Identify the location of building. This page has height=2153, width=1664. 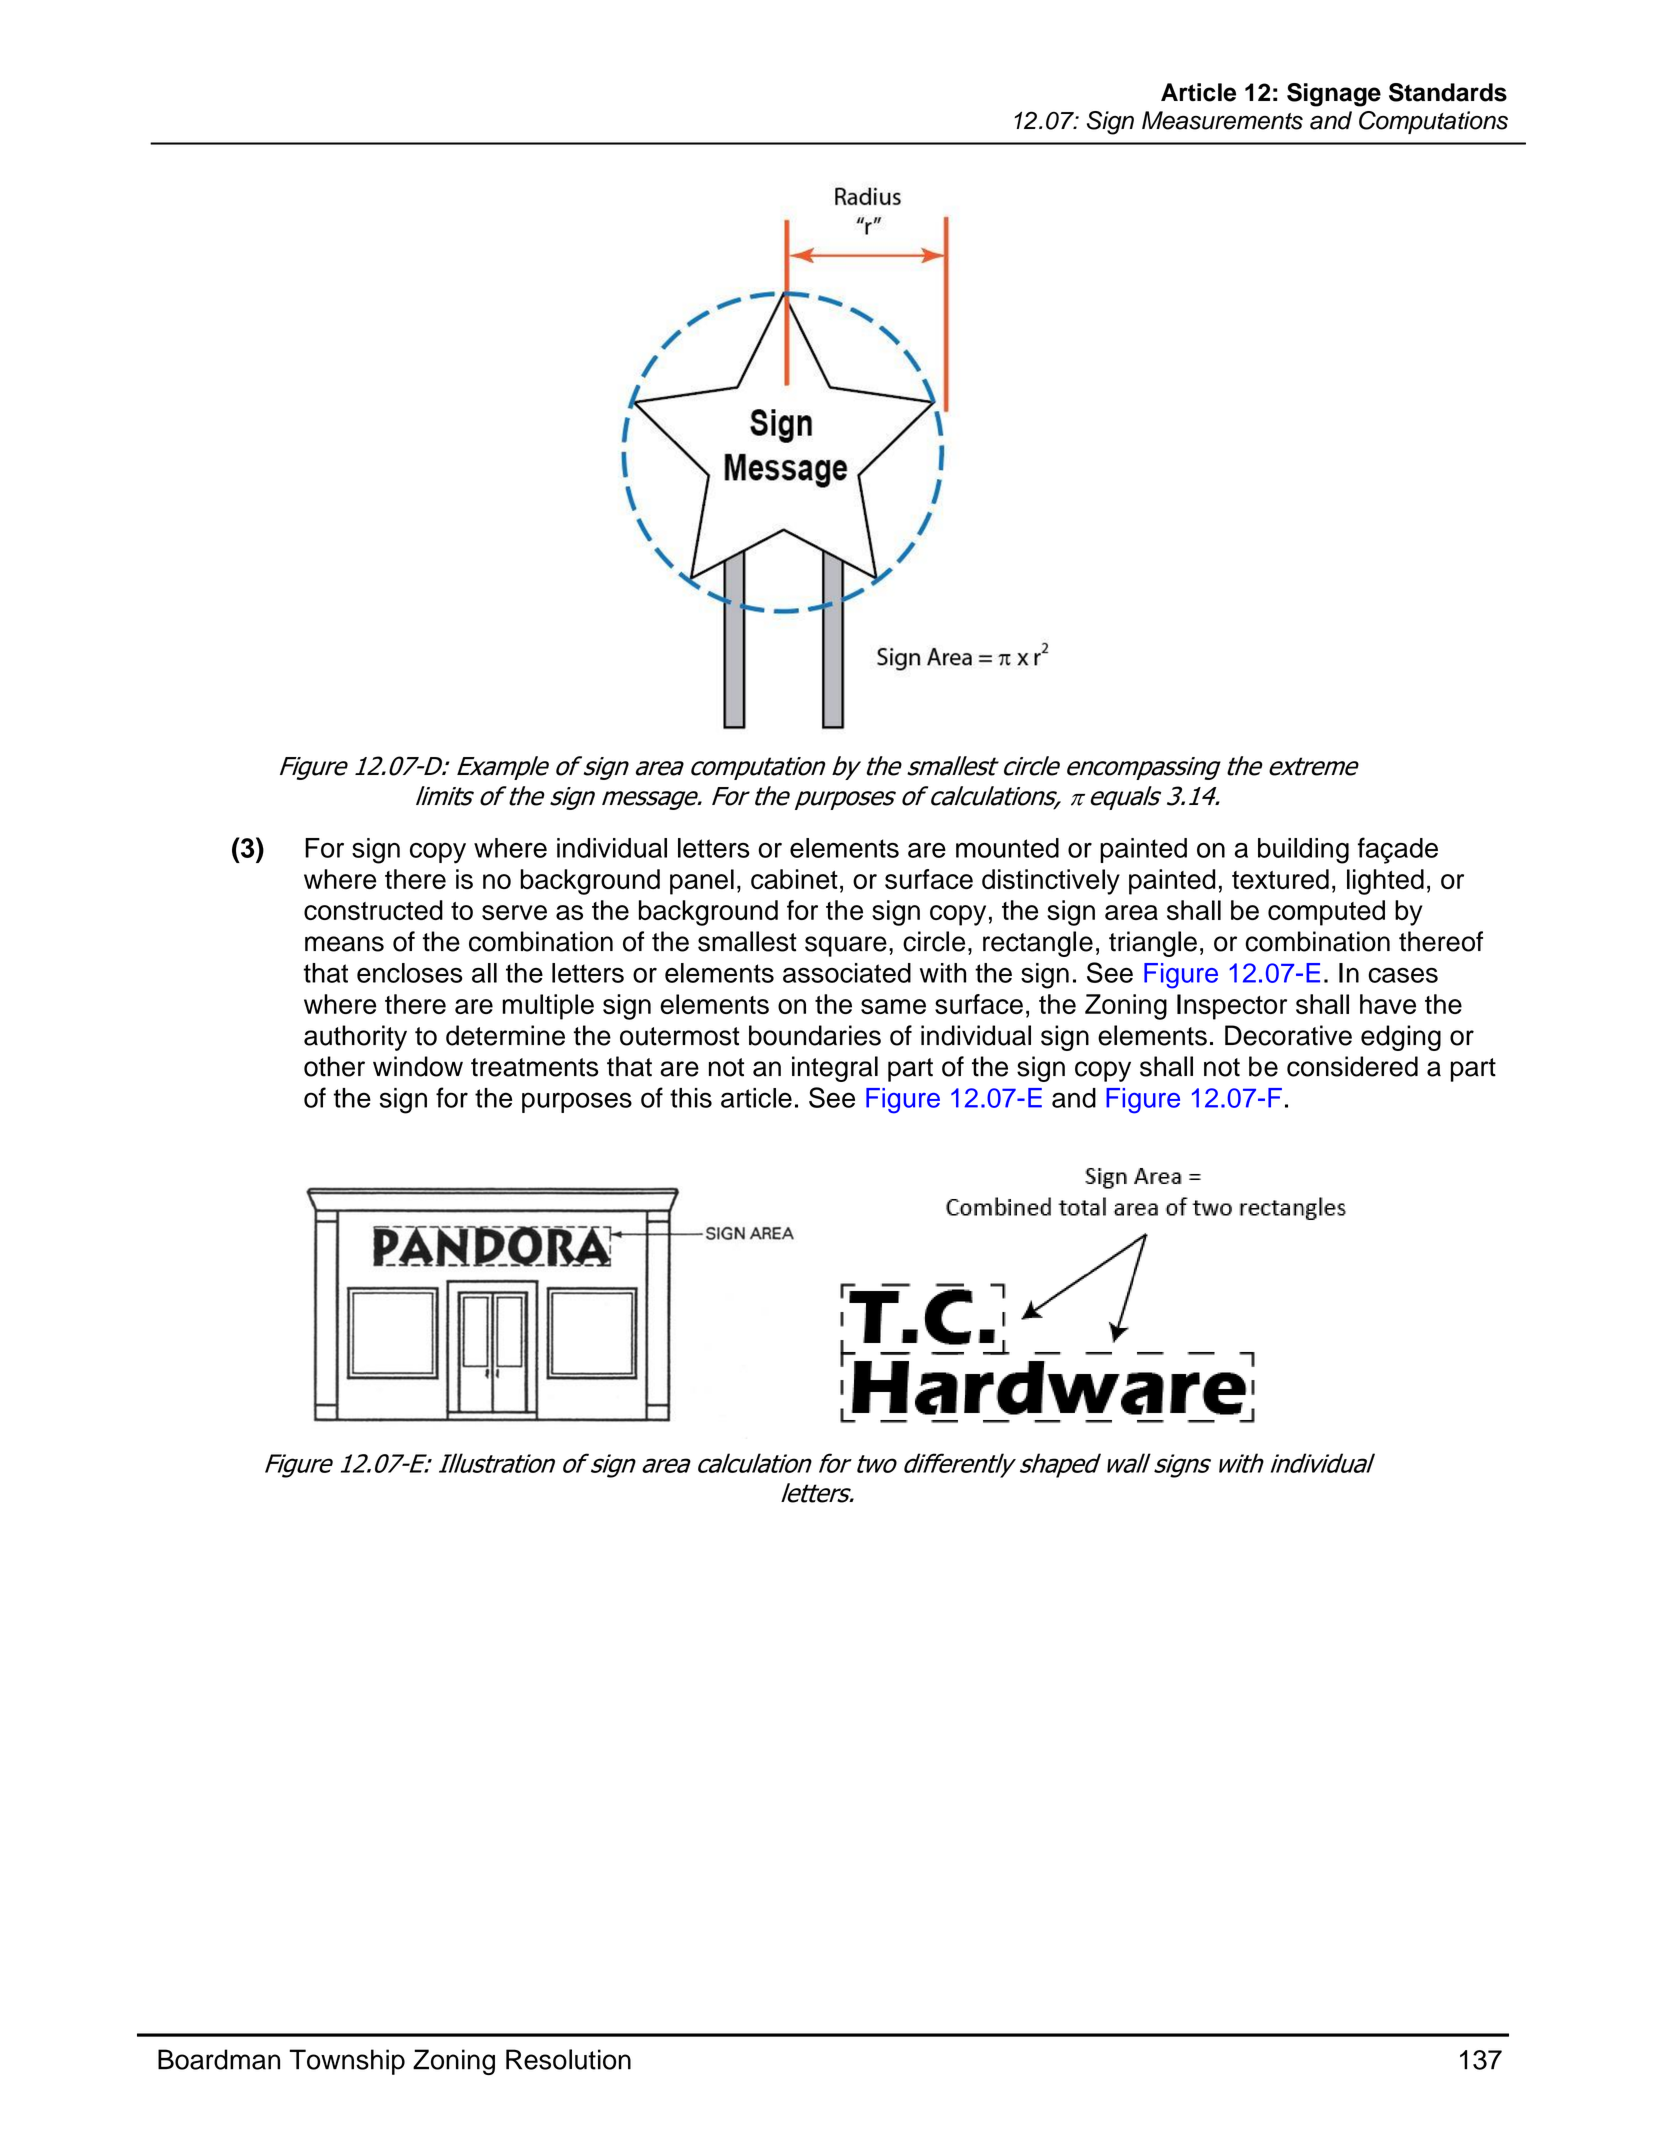
(1303, 851).
